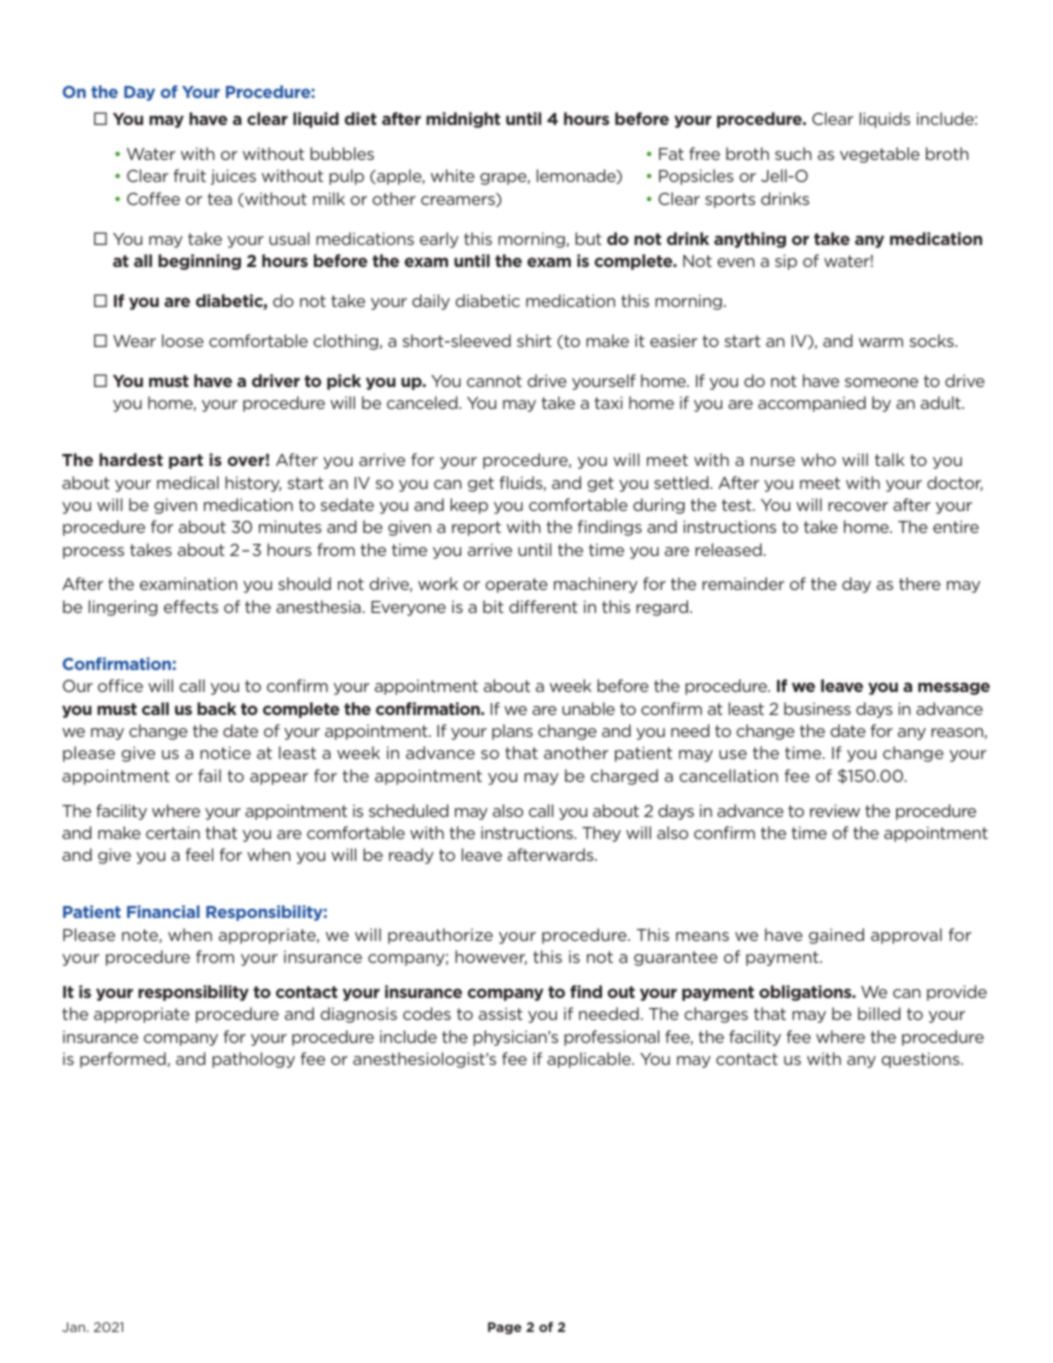 The image size is (1053, 1363). Describe the element at coordinates (836, 936) in the screenshot. I see `gained` at that location.
